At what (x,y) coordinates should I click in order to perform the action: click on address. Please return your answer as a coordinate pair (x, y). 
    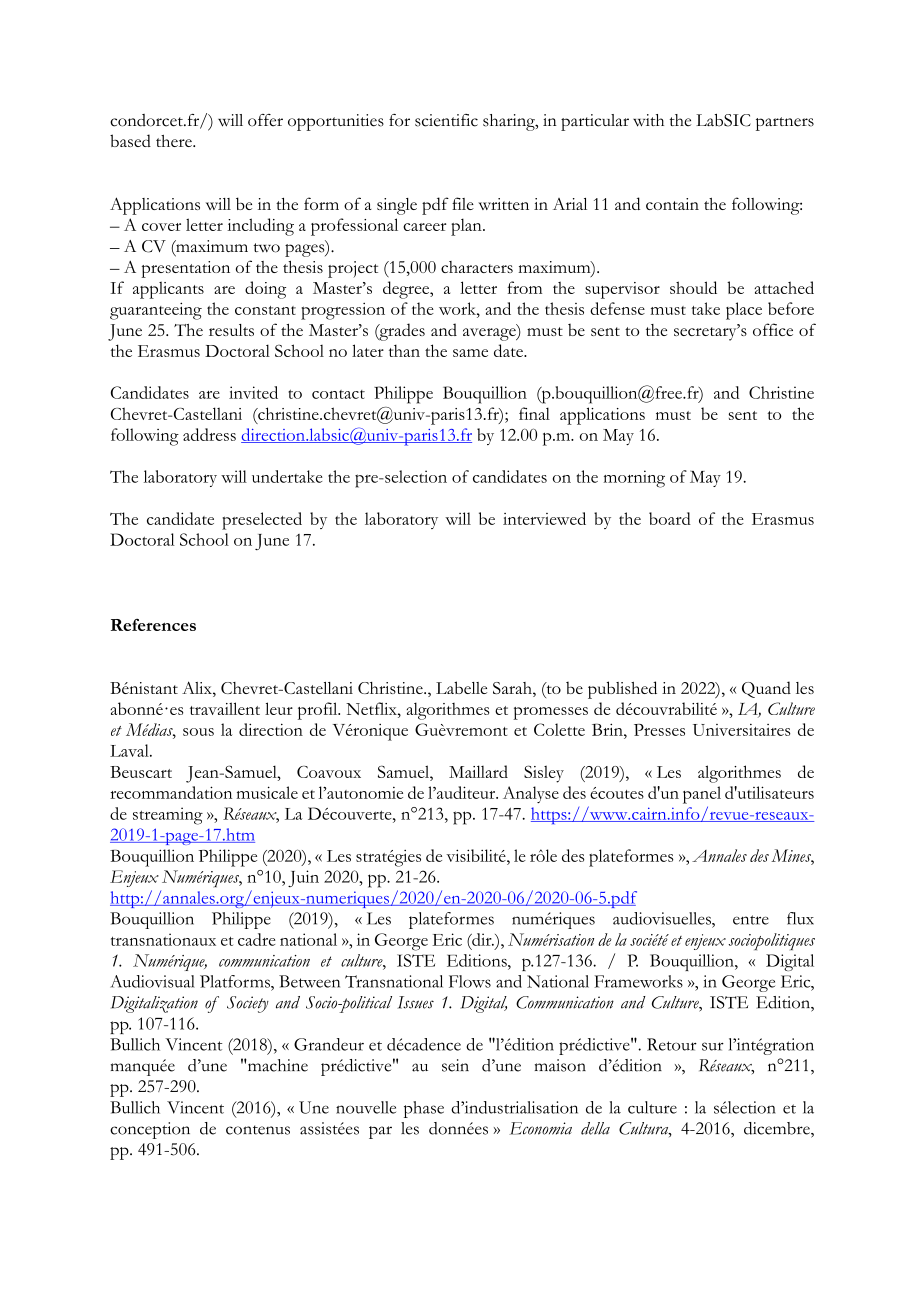
    Looking at the image, I should click on (209, 434).
